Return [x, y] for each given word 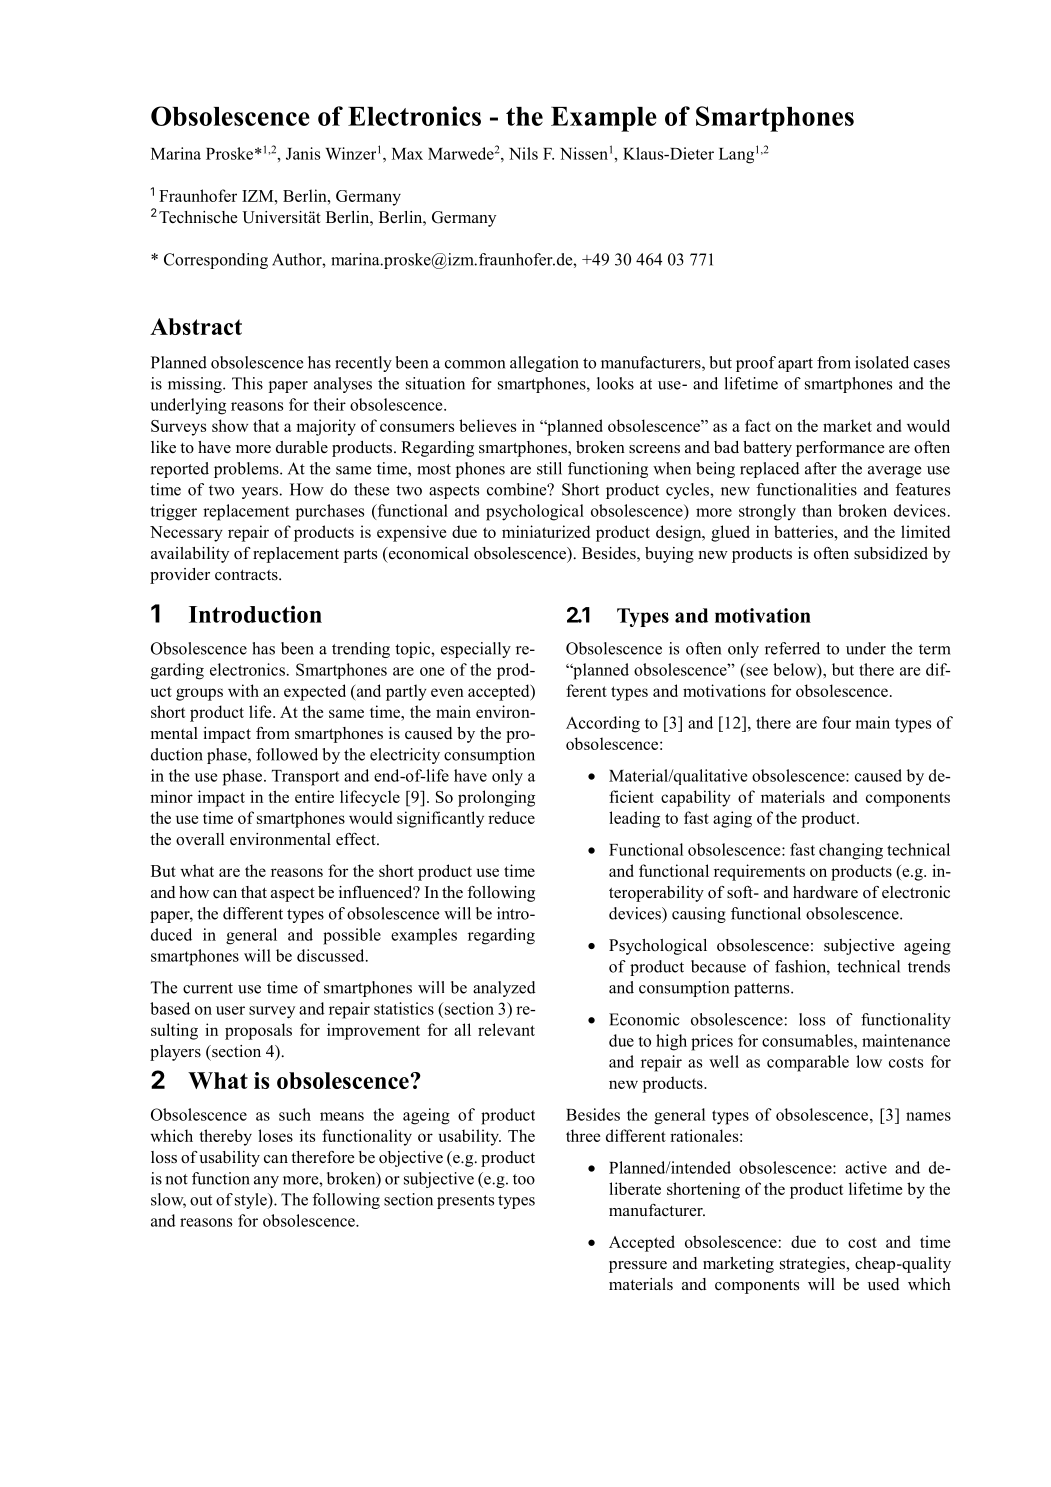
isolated [882, 362]
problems [247, 470]
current [208, 988]
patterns [763, 990]
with [243, 690]
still [549, 468]
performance [840, 449]
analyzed [504, 989]
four [836, 722]
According [603, 724]
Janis [303, 153]
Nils [523, 153]
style [252, 1201]
